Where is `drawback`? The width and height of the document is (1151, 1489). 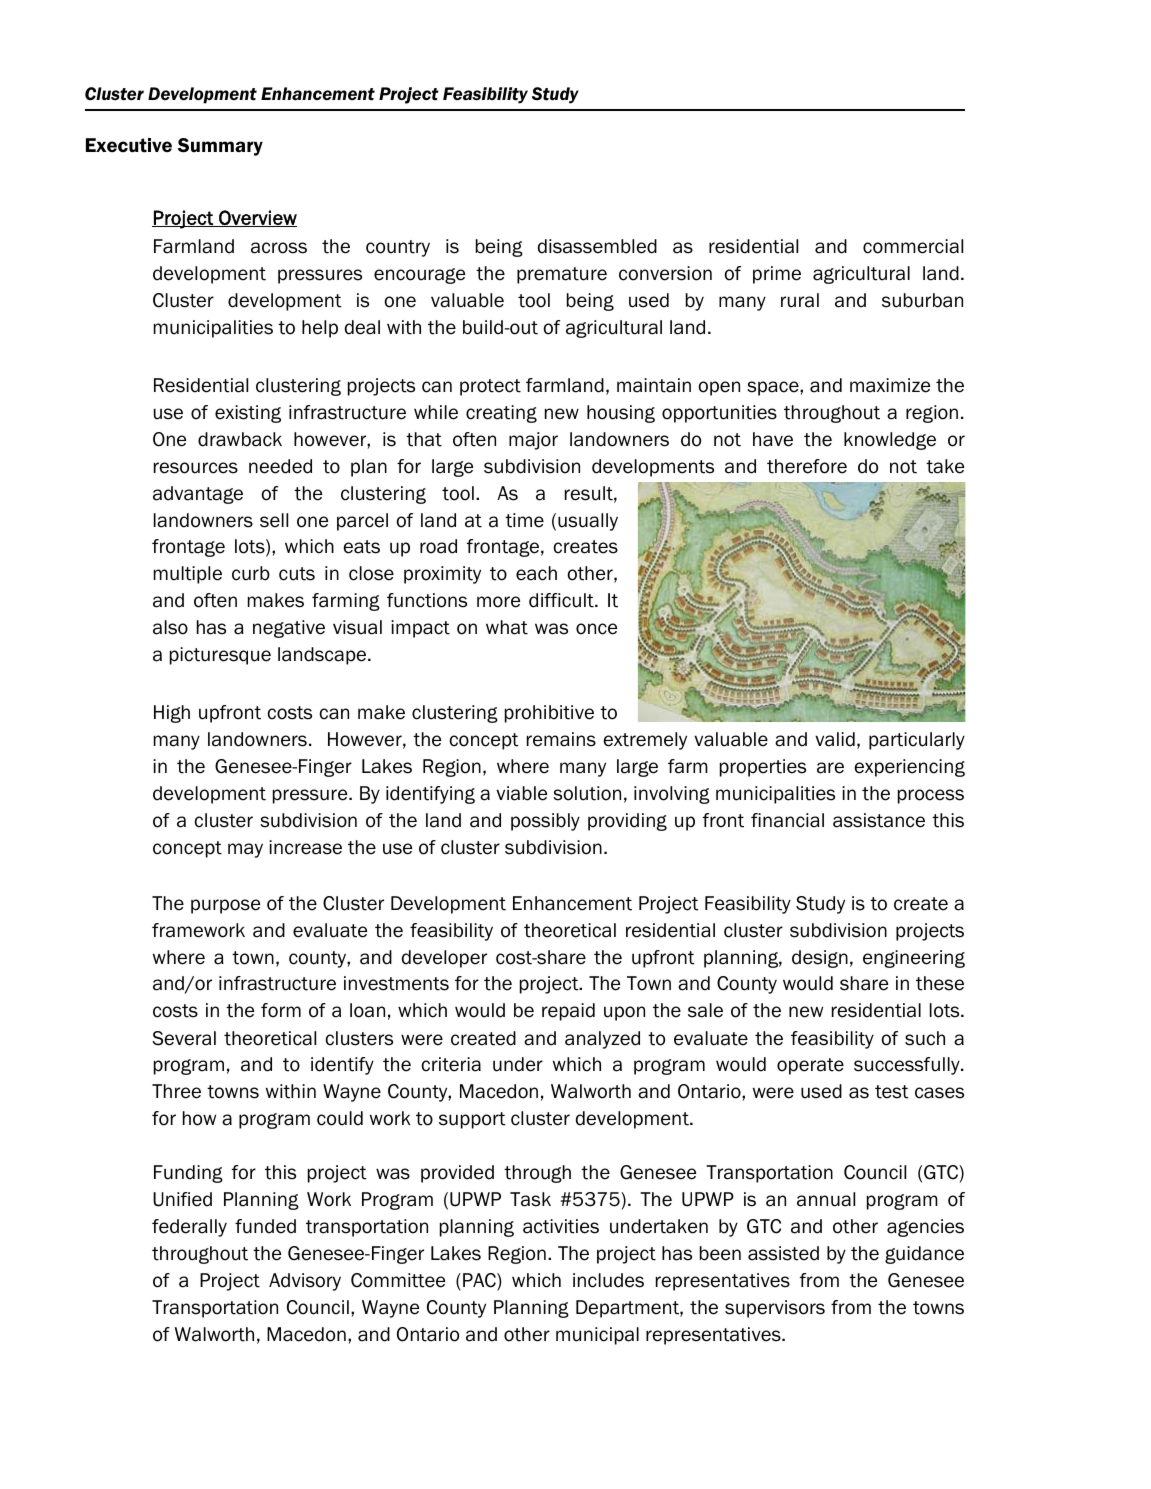 drawback is located at coordinates (240, 439).
